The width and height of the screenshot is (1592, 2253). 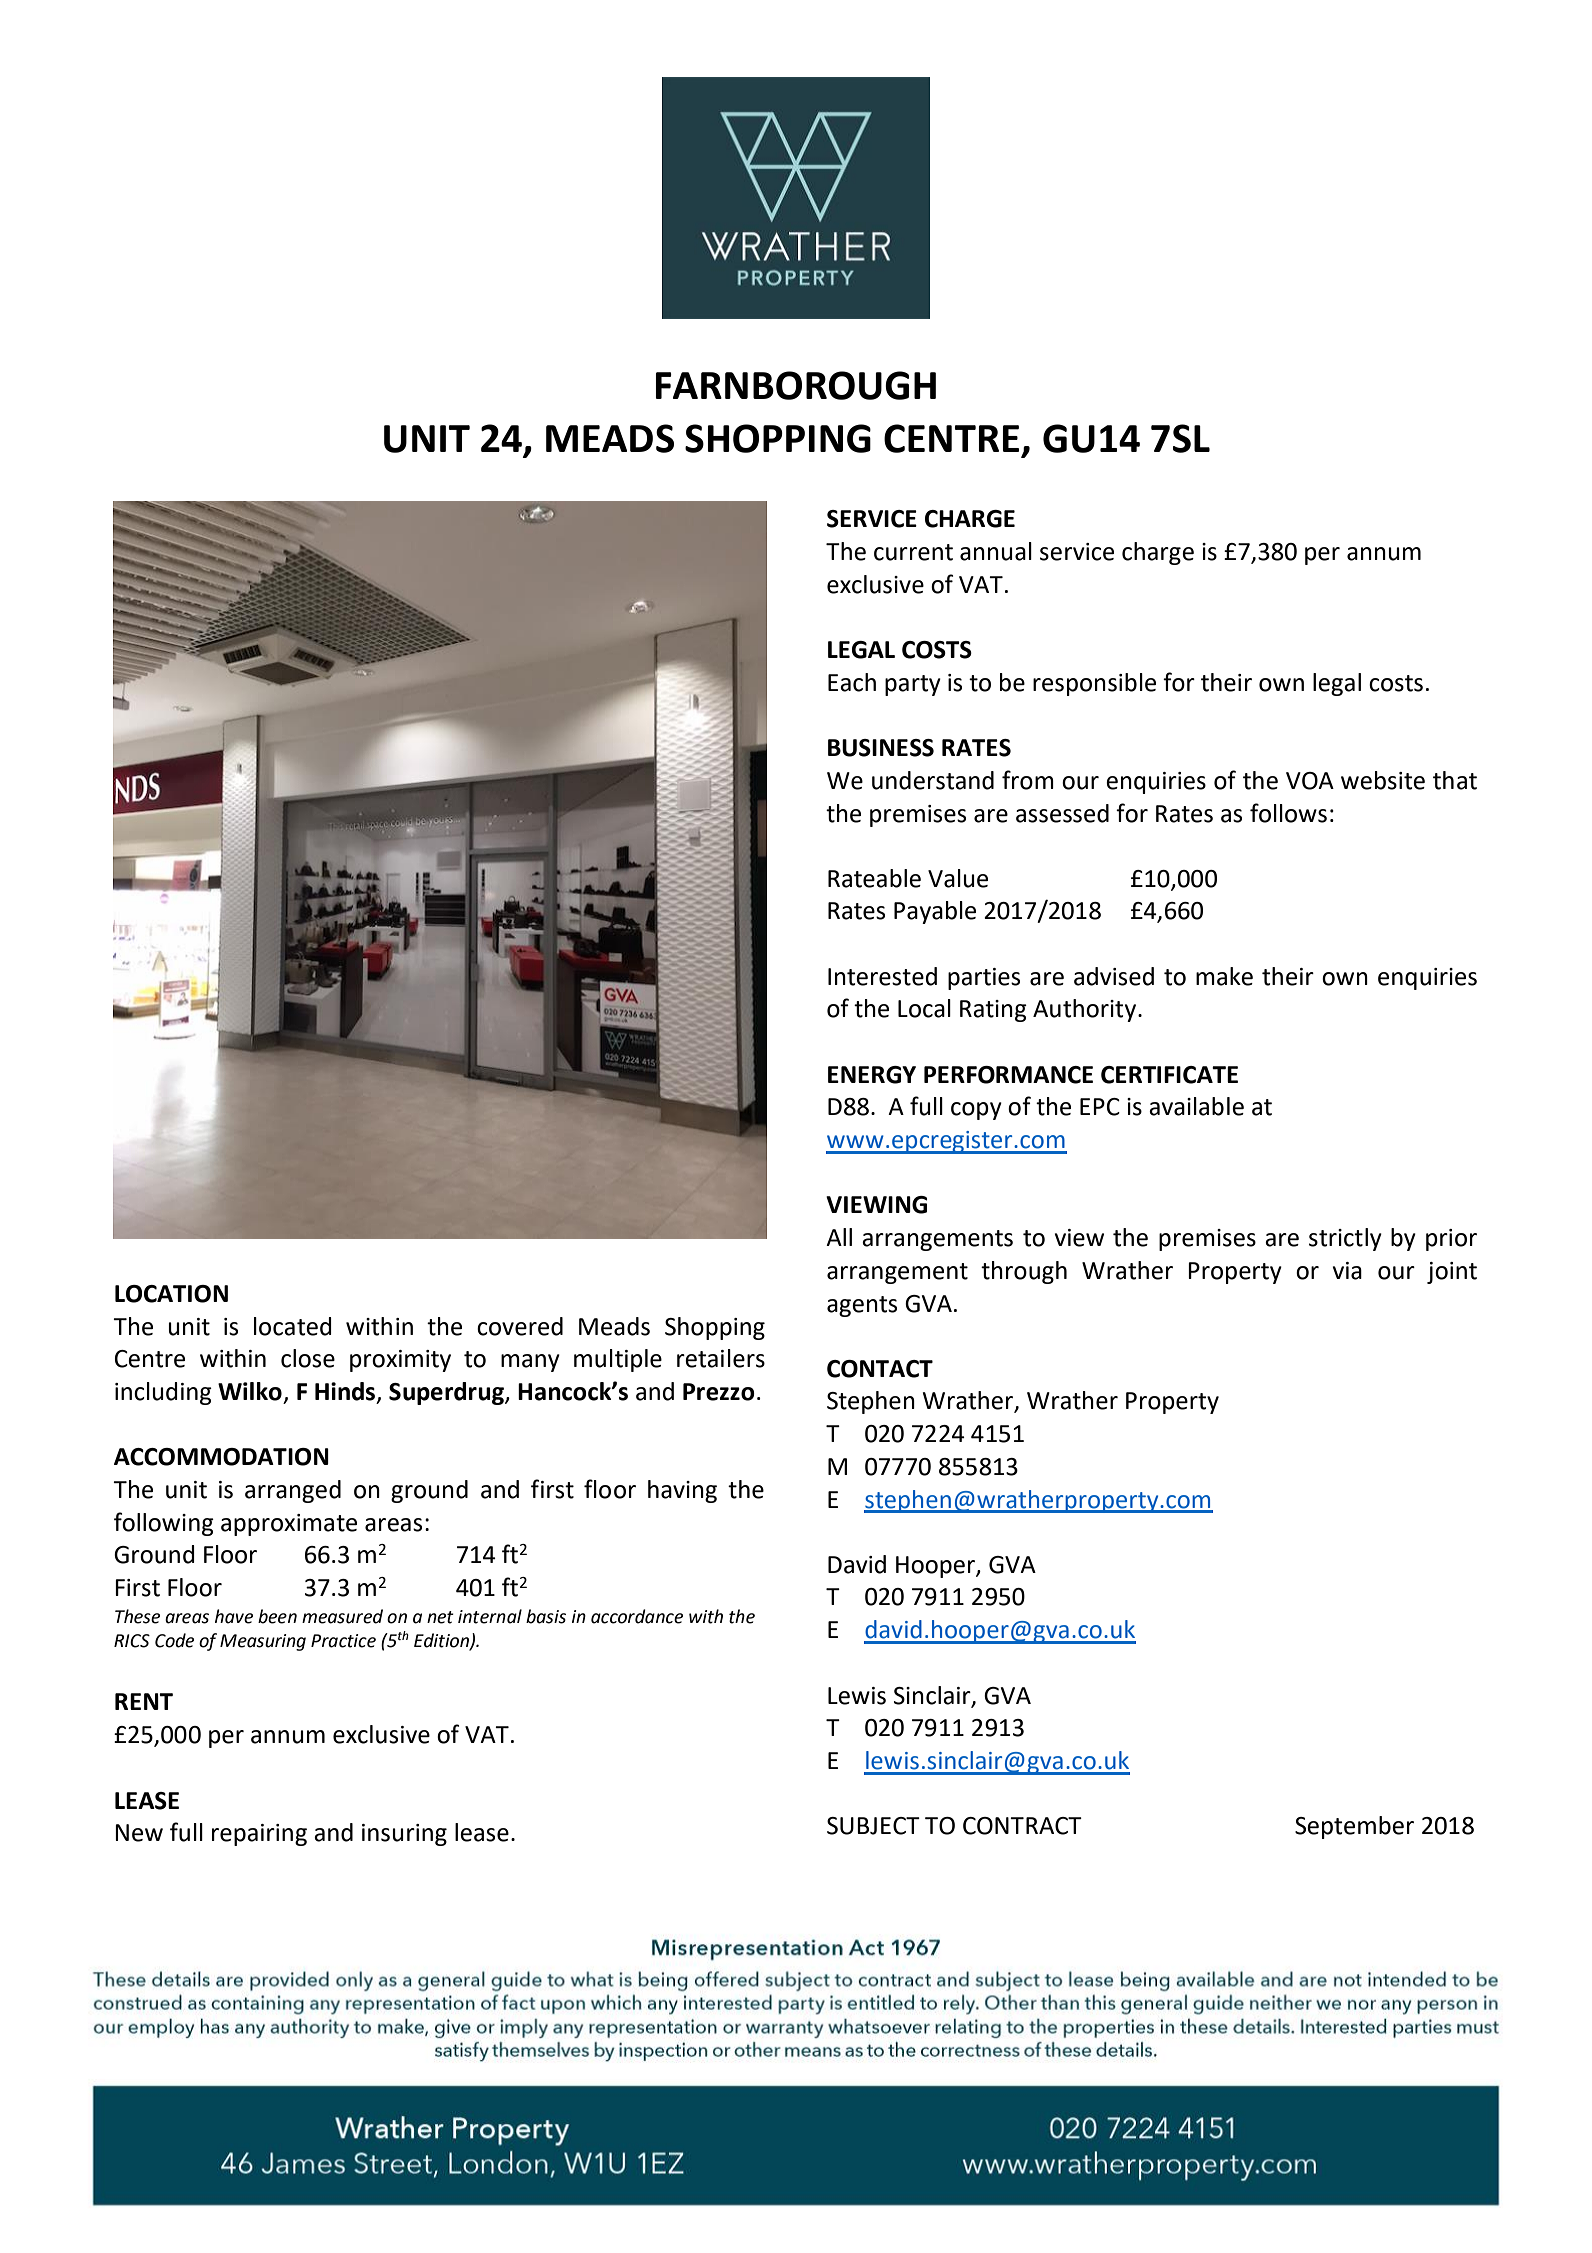 I want to click on strictly, so click(x=1345, y=1239).
